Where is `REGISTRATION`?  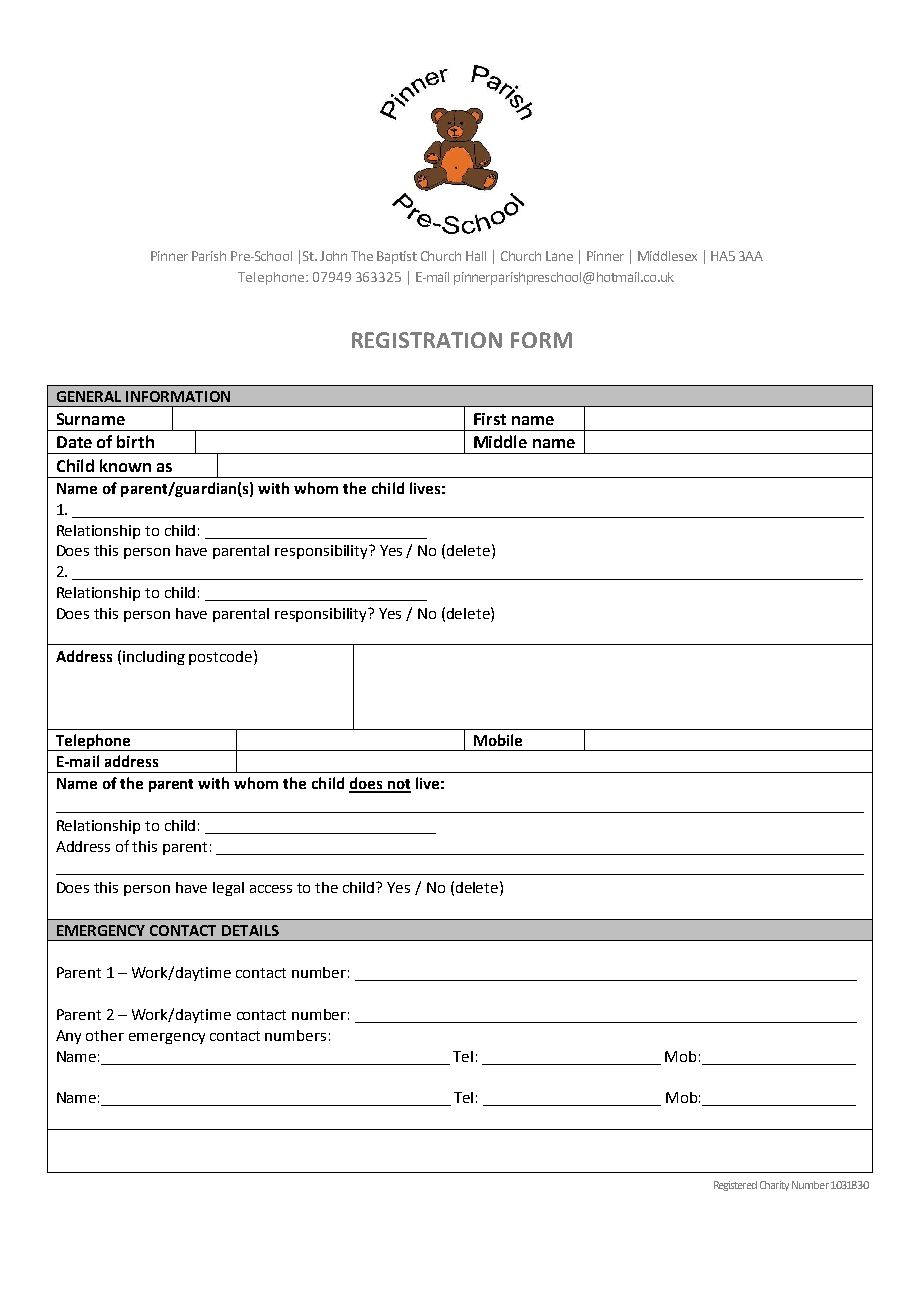 REGISTRATION is located at coordinates (427, 340).
